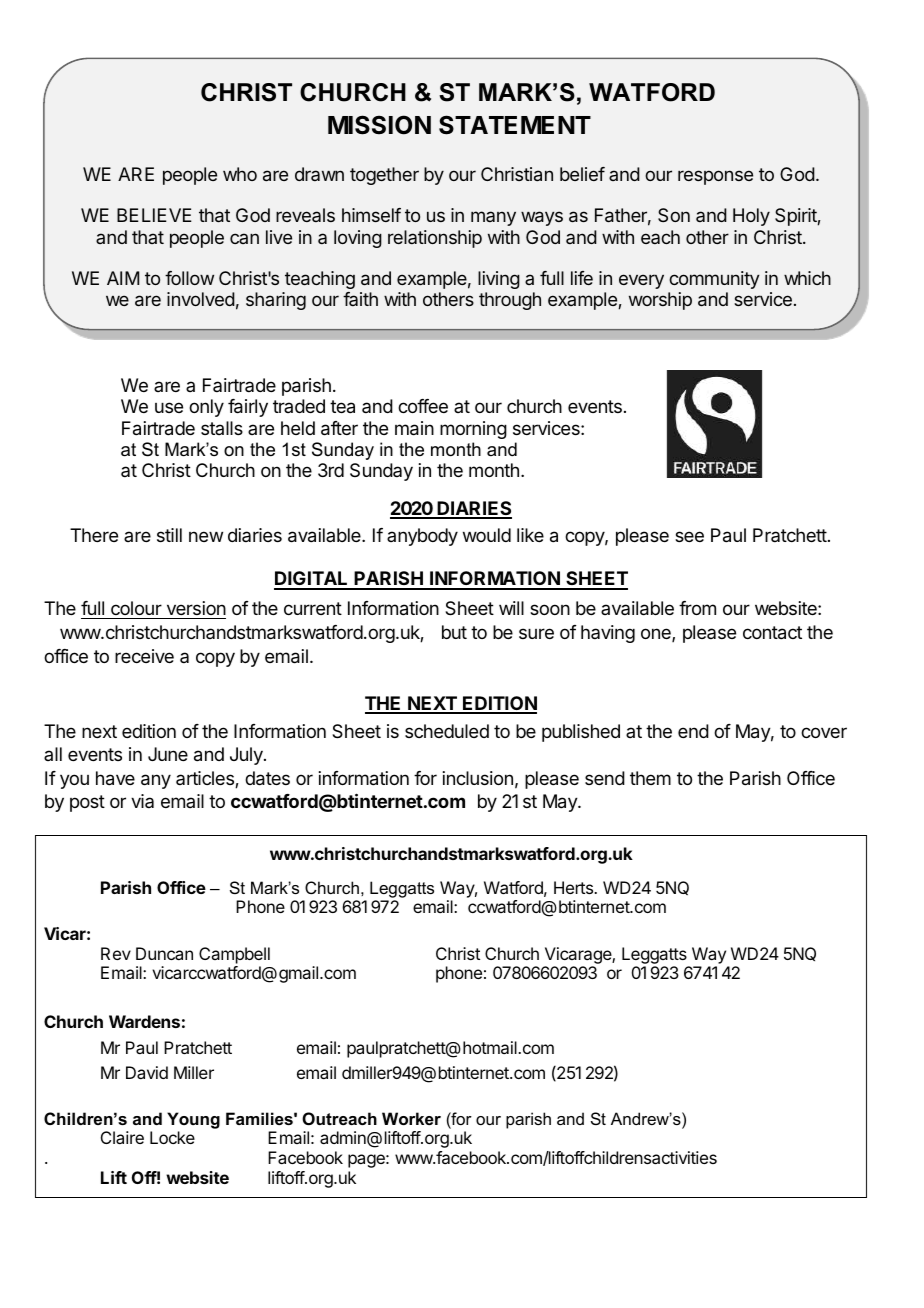  I want to click on them, so click(650, 778).
